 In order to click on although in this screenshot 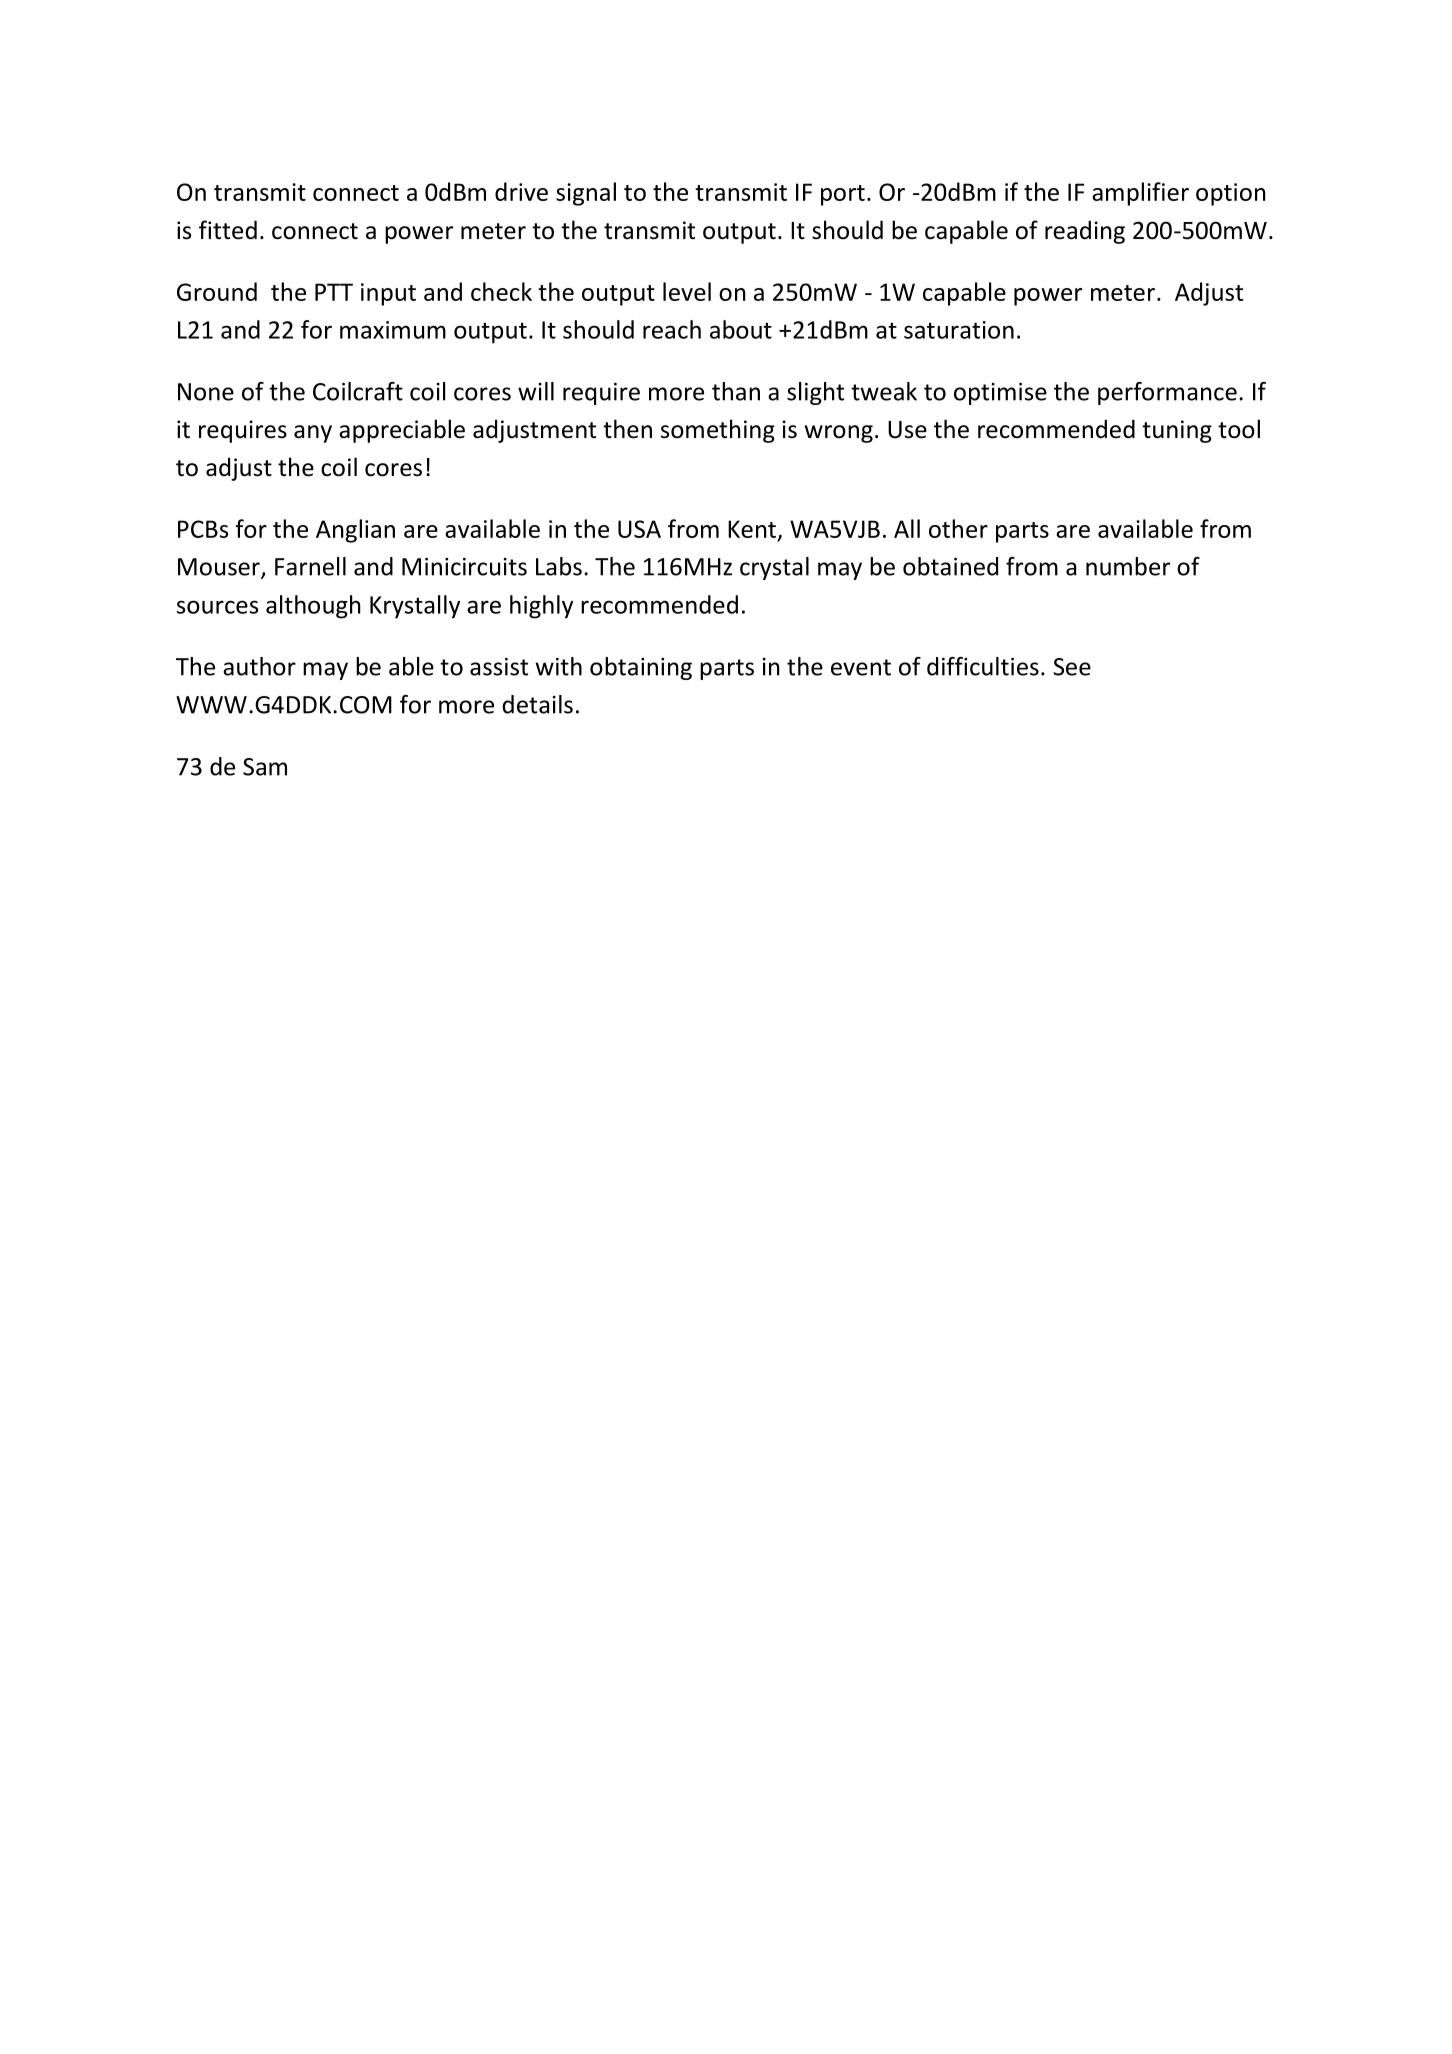, I will do `click(313, 607)`.
